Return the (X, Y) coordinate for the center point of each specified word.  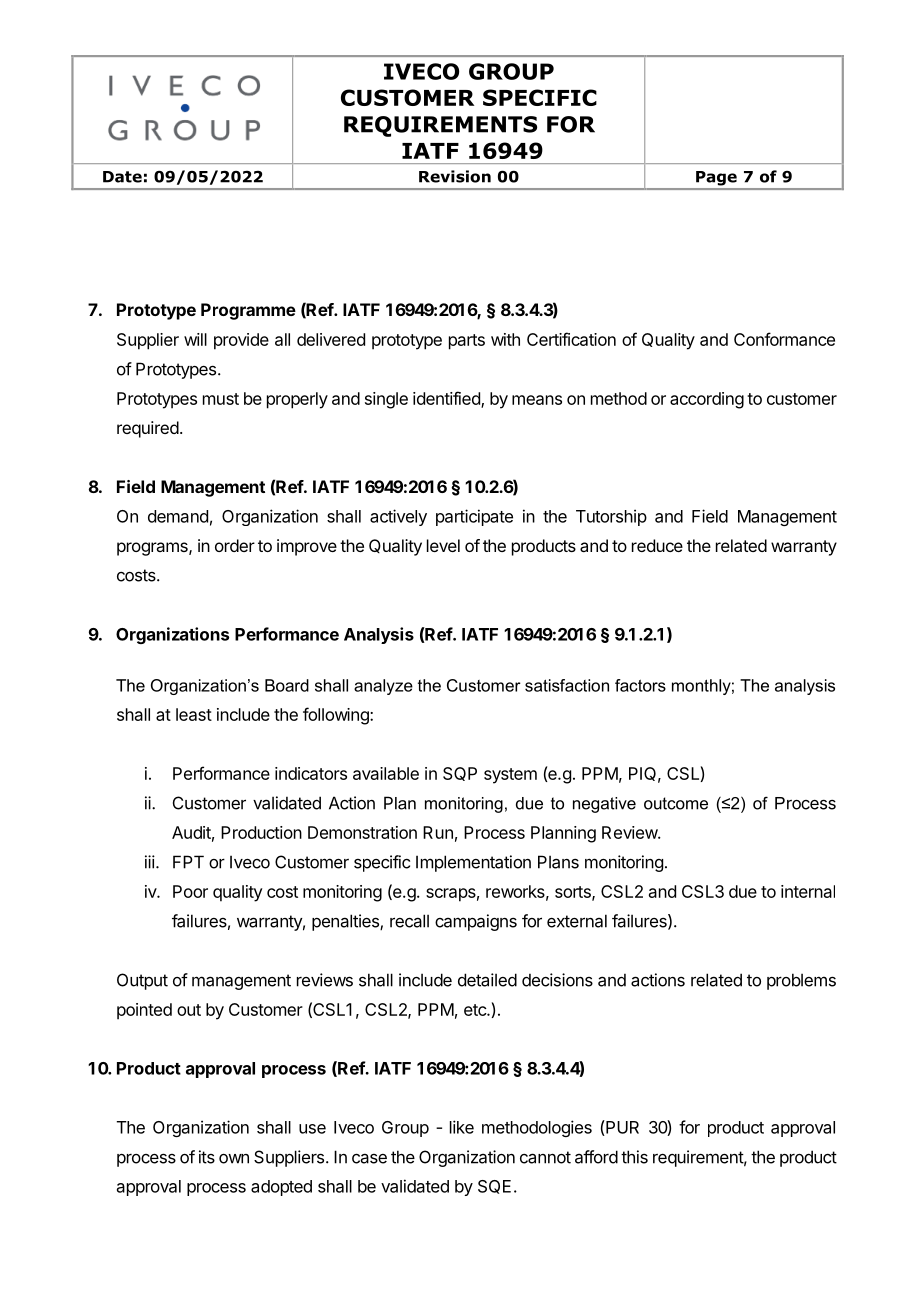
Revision (455, 176)
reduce (657, 545)
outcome (676, 803)
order (235, 545)
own (234, 1159)
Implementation (473, 863)
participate (474, 517)
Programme (248, 311)
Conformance (784, 339)
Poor (190, 891)
